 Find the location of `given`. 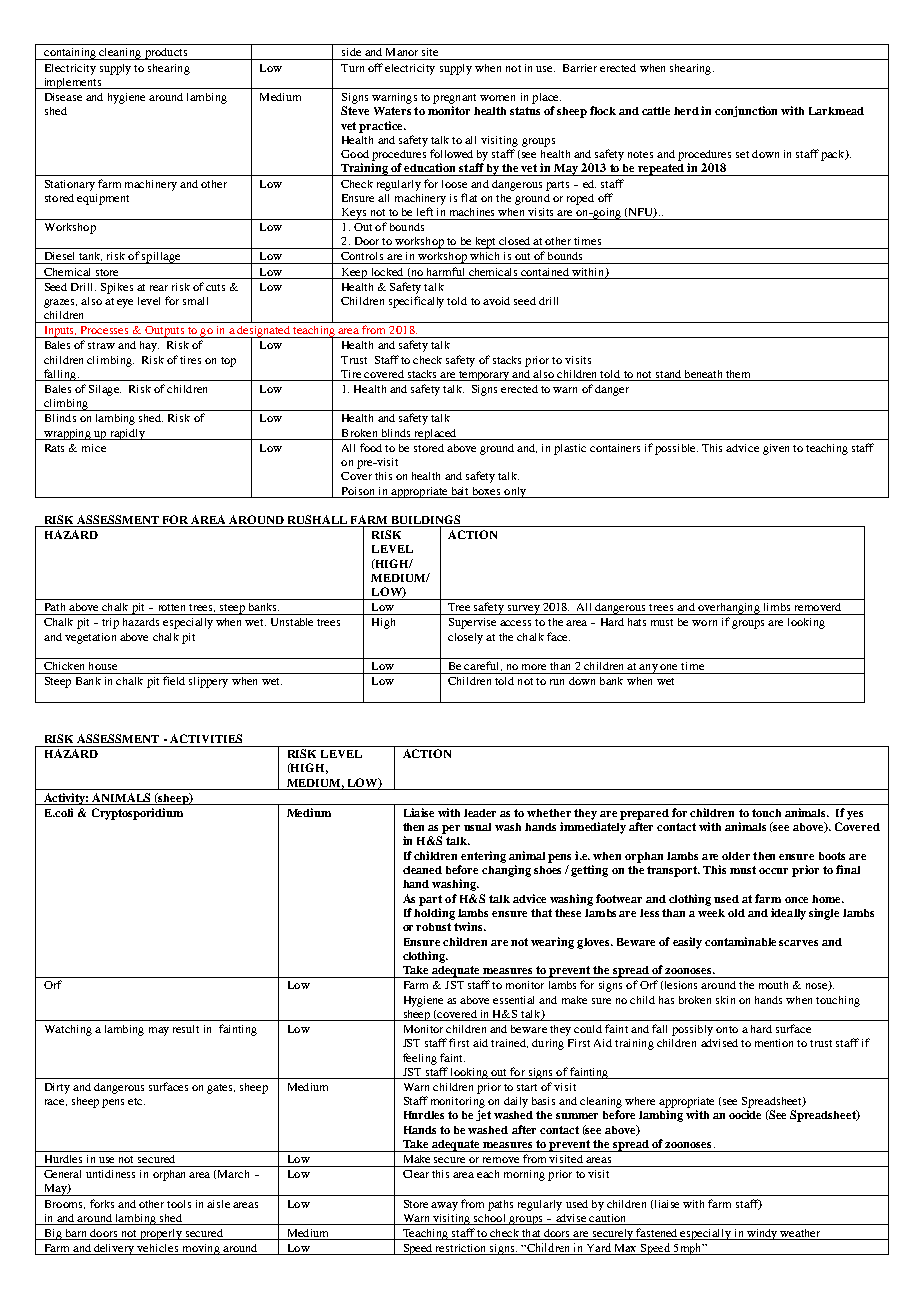

given is located at coordinates (776, 449).
